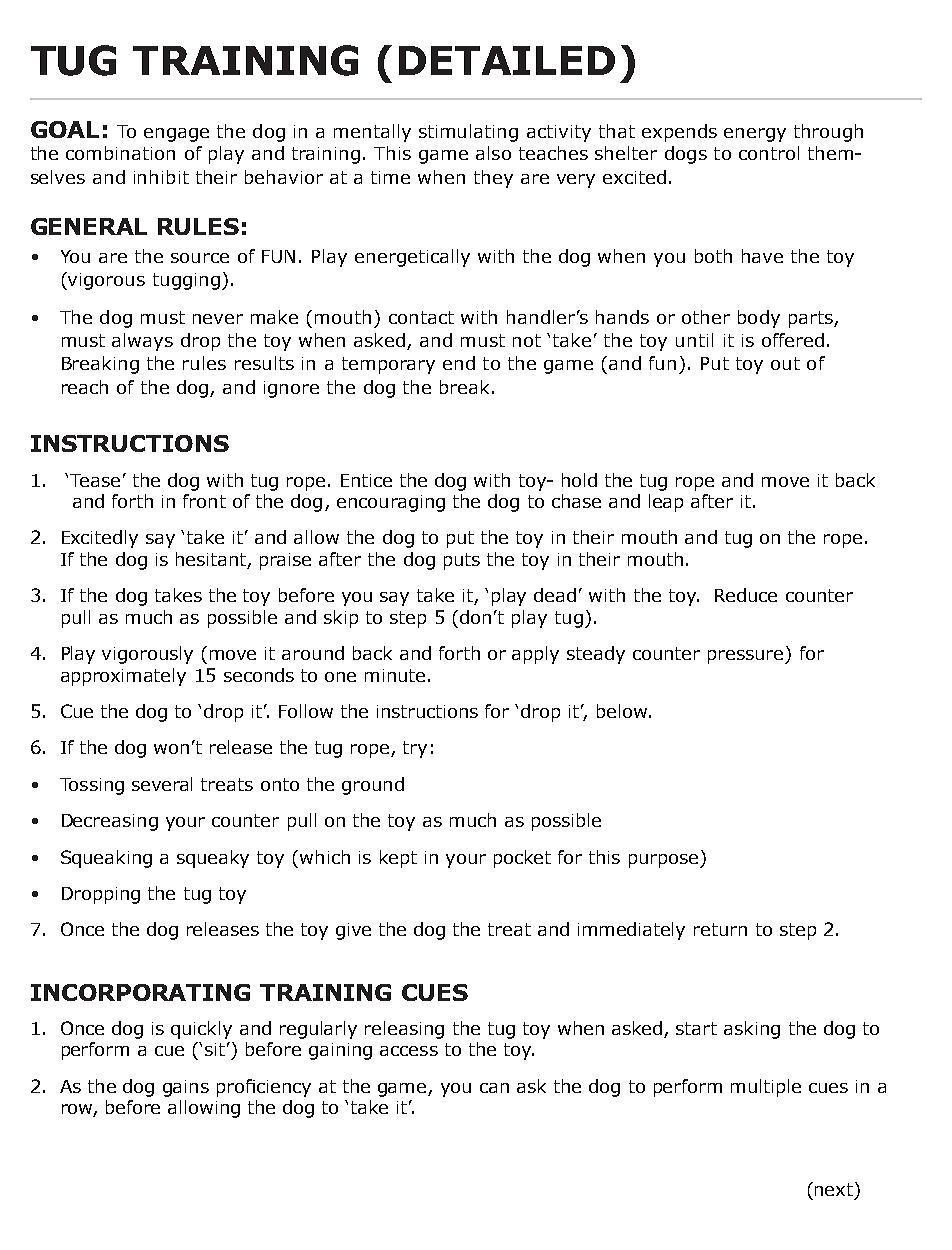  What do you see at coordinates (176, 135) in the screenshot?
I see `engage` at bounding box center [176, 135].
